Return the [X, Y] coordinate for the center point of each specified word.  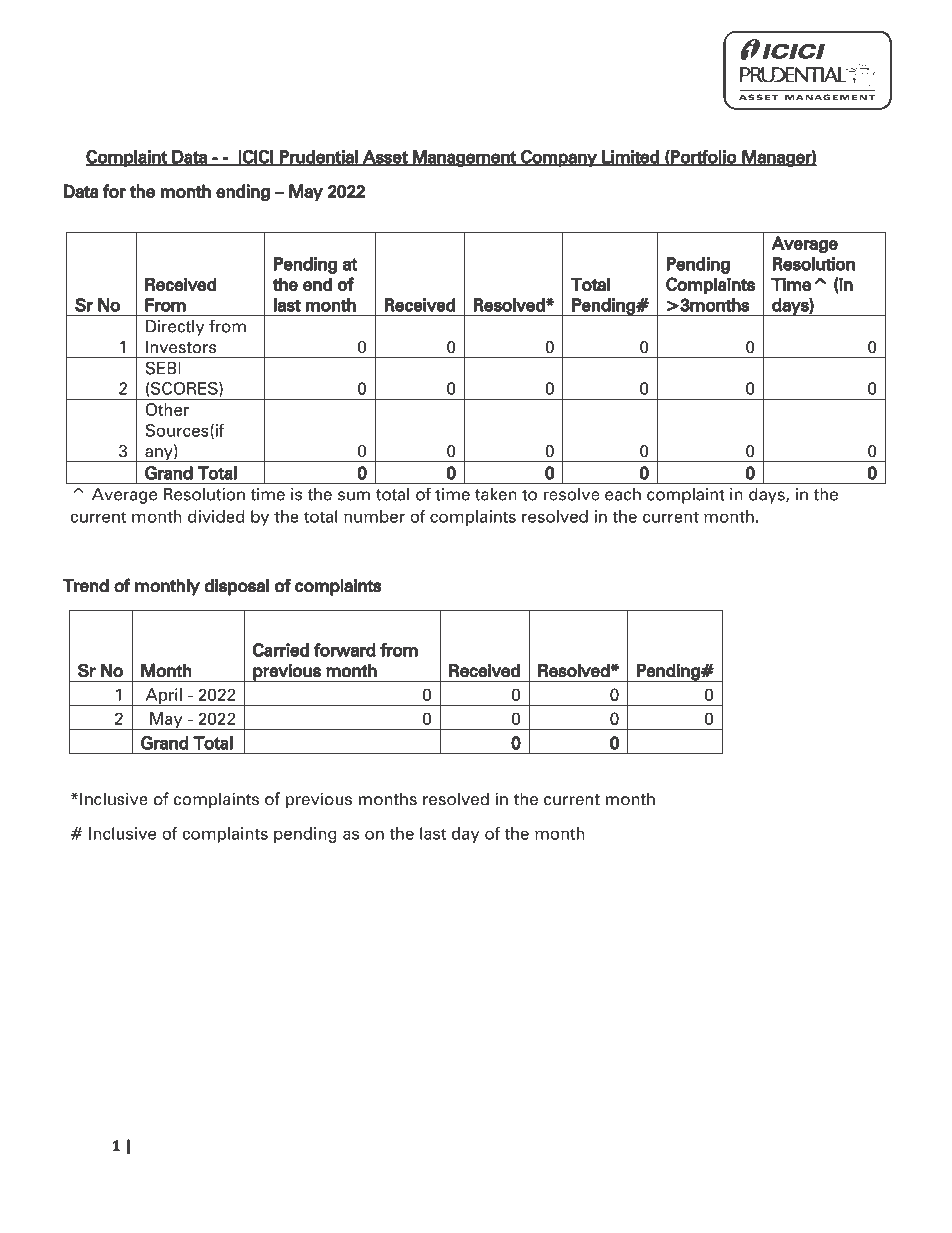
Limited [630, 158]
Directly [175, 328]
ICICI [256, 158]
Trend [85, 585]
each [623, 494]
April [163, 697]
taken [496, 494]
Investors [181, 346]
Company [559, 158]
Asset [385, 158]
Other [167, 409]
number [374, 516]
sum [354, 496]
